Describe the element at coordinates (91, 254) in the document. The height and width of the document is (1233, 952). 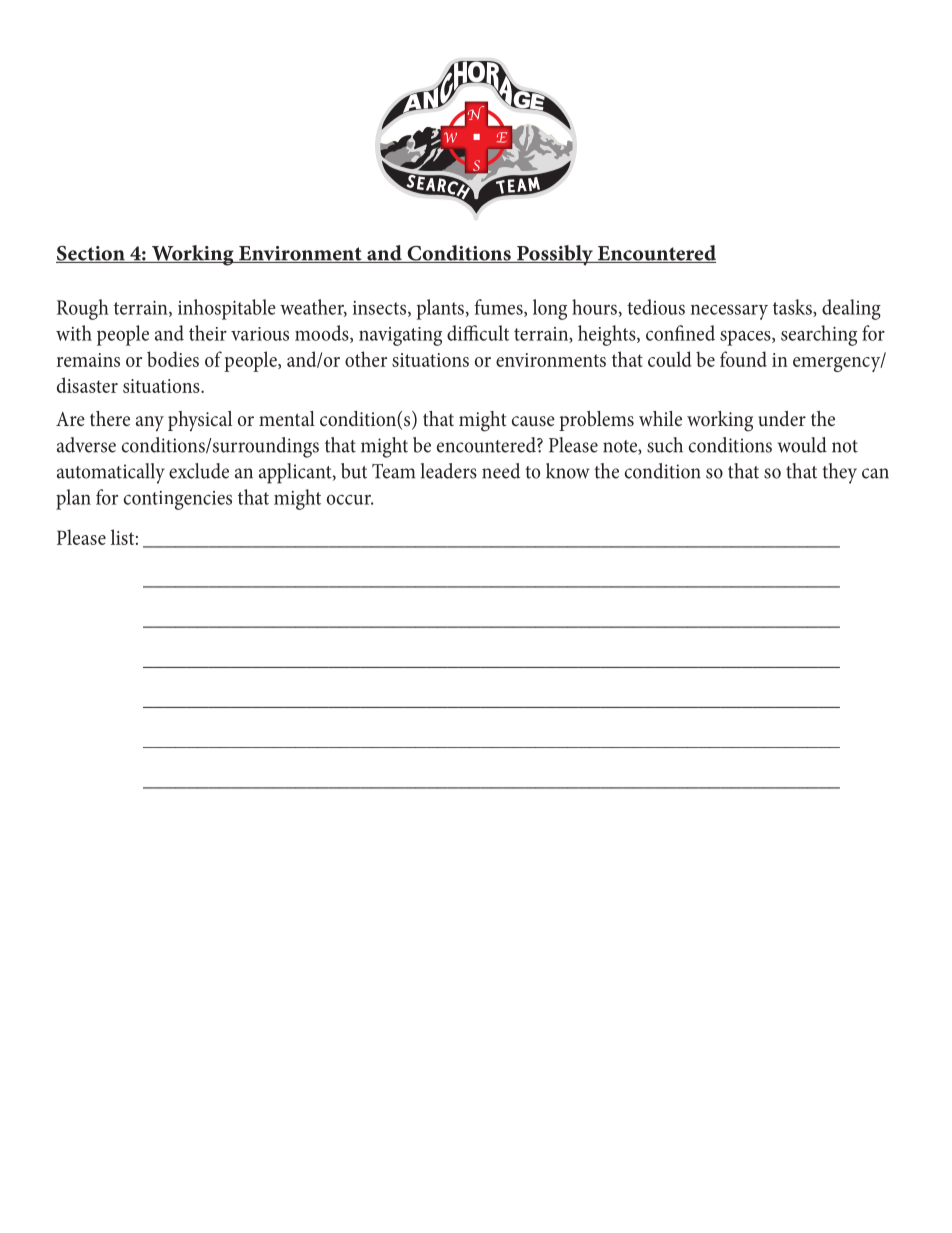
I see `Section` at that location.
